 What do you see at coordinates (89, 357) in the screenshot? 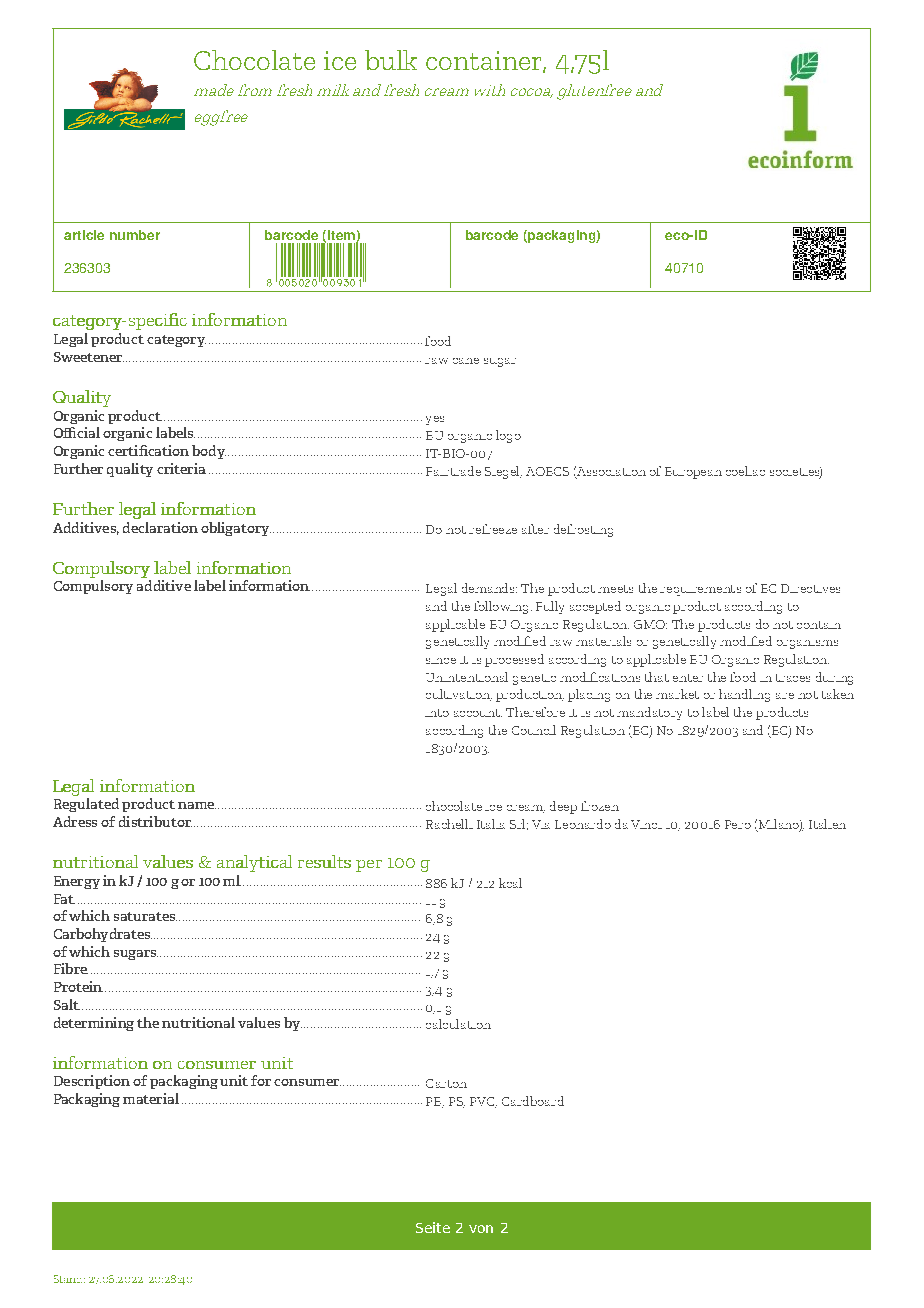
I see `Sweetener` at bounding box center [89, 357].
